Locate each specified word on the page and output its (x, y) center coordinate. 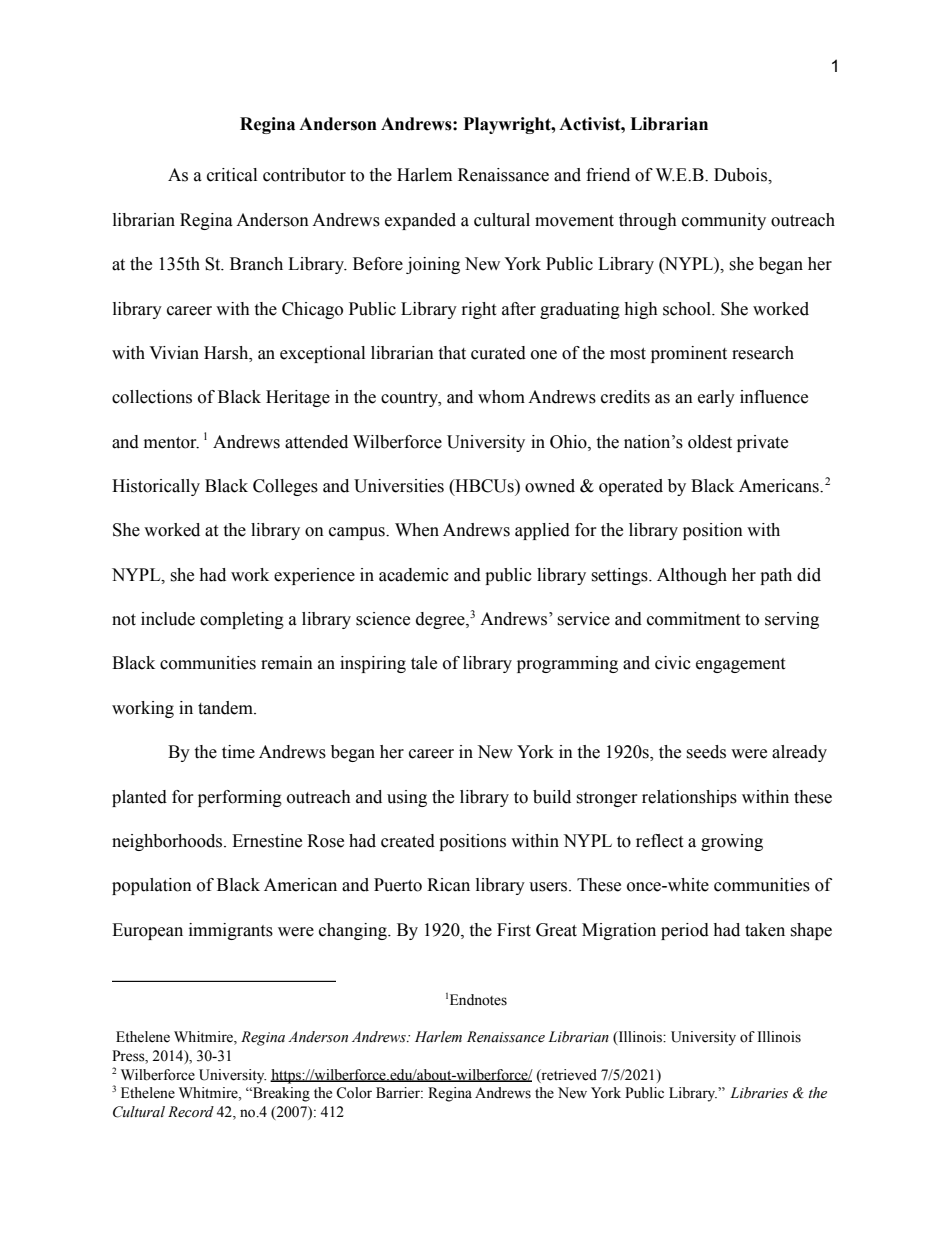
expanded (420, 221)
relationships (689, 798)
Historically (156, 487)
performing (240, 798)
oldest (710, 442)
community (724, 221)
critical (232, 175)
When (417, 530)
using (407, 798)
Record (191, 1112)
